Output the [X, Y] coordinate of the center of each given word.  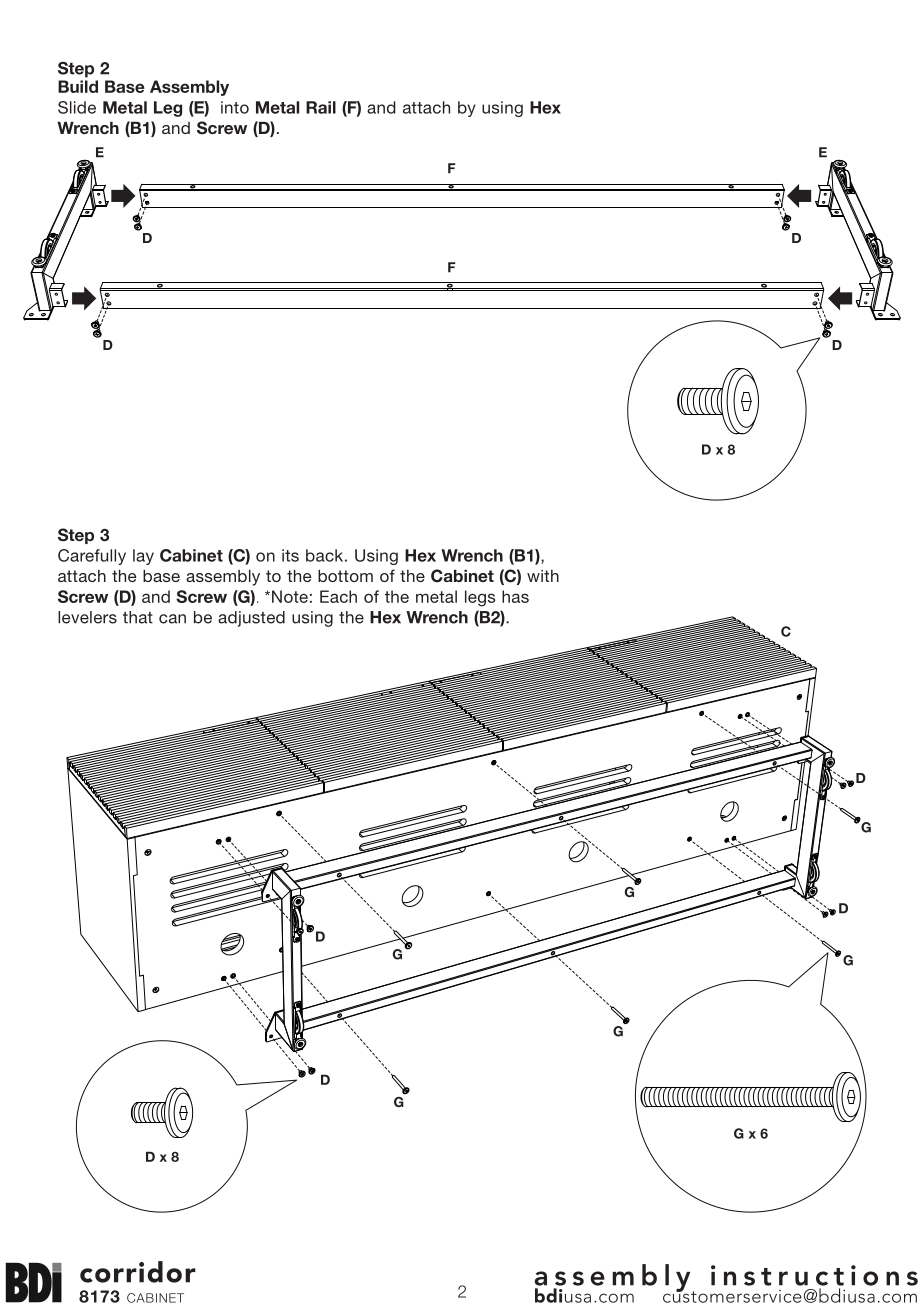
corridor [138, 1272]
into [235, 107]
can [172, 619]
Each [338, 596]
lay [143, 557]
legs [480, 598]
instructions [814, 1275]
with [543, 576]
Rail [321, 107]
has [515, 596]
